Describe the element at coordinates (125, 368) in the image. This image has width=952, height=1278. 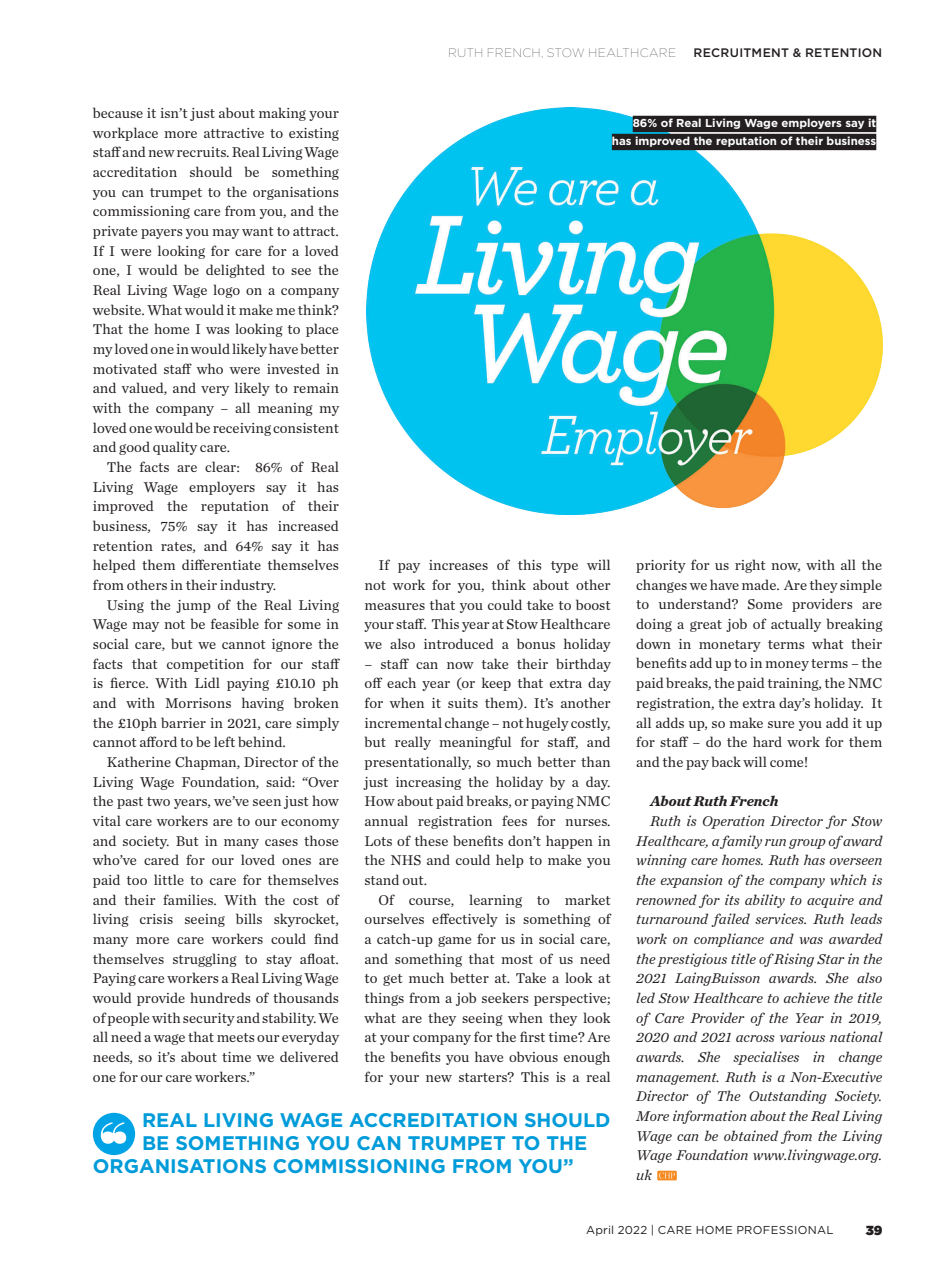
I see `motivated` at that location.
